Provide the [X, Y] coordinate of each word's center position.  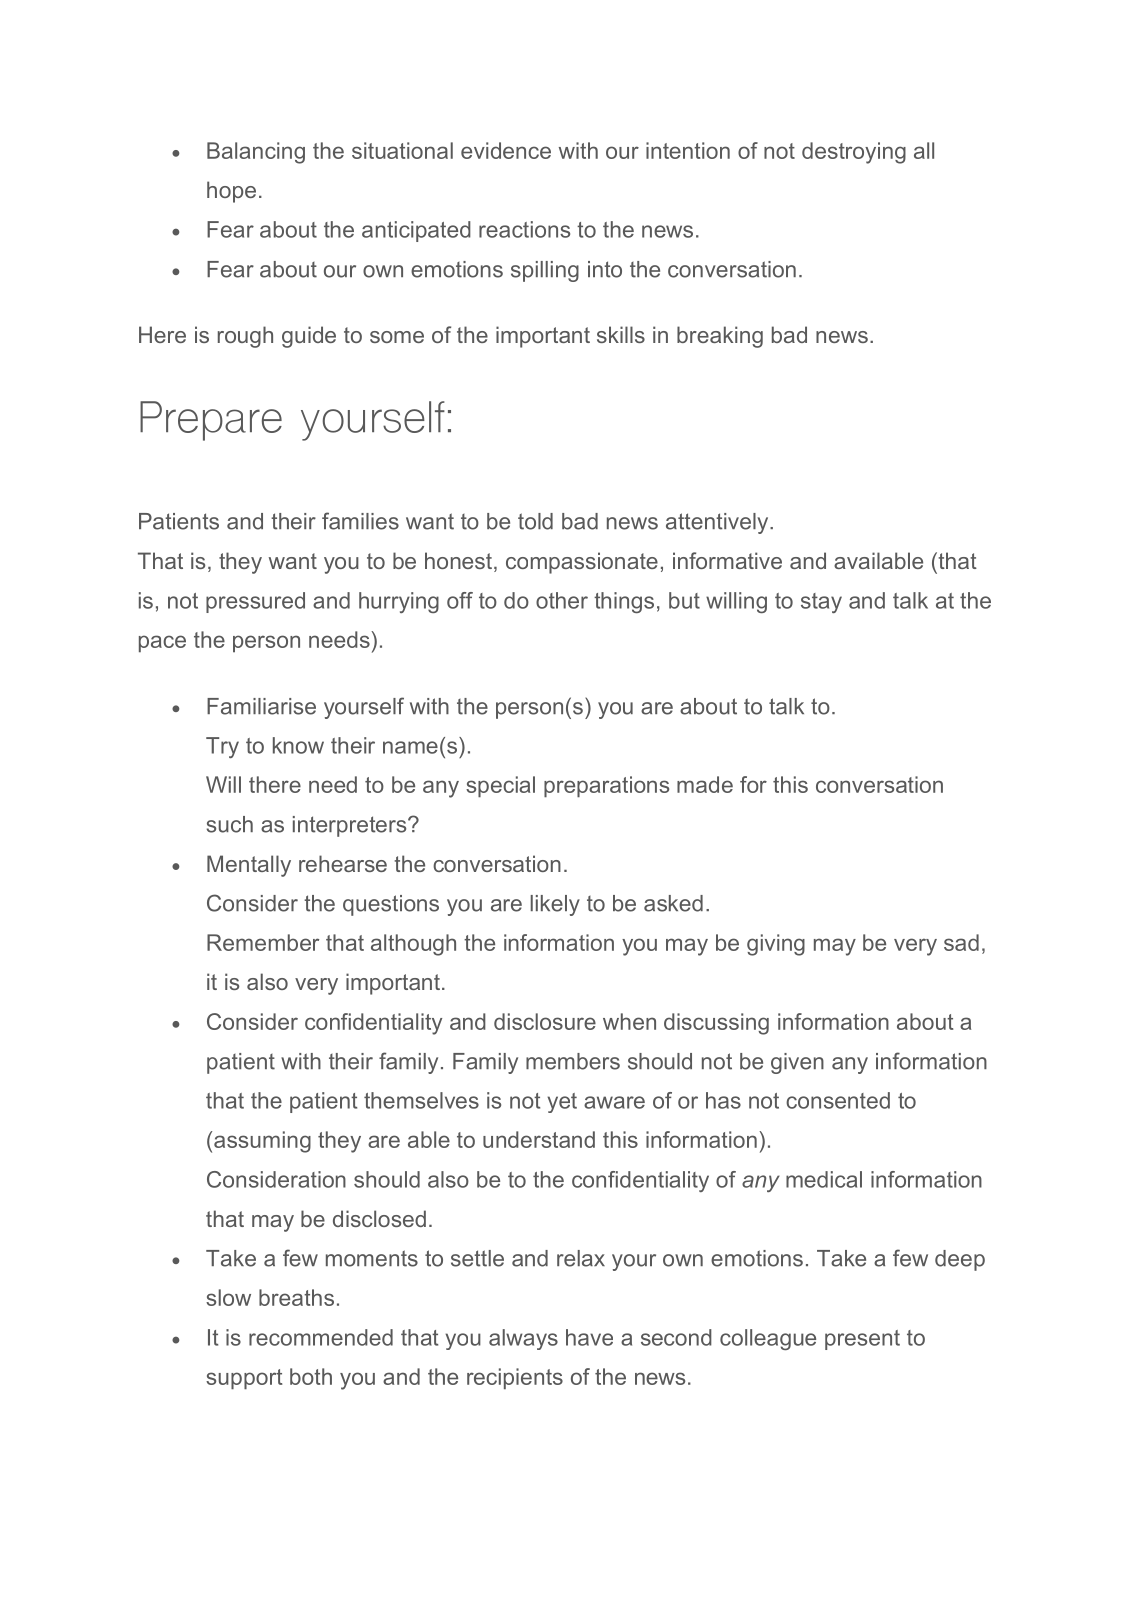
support [244, 1379]
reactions [524, 229]
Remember [263, 942]
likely [555, 905]
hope [231, 192]
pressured [255, 602]
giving [776, 945]
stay [821, 603]
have [589, 1337]
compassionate [582, 563]
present [862, 1340]
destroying [854, 153]
